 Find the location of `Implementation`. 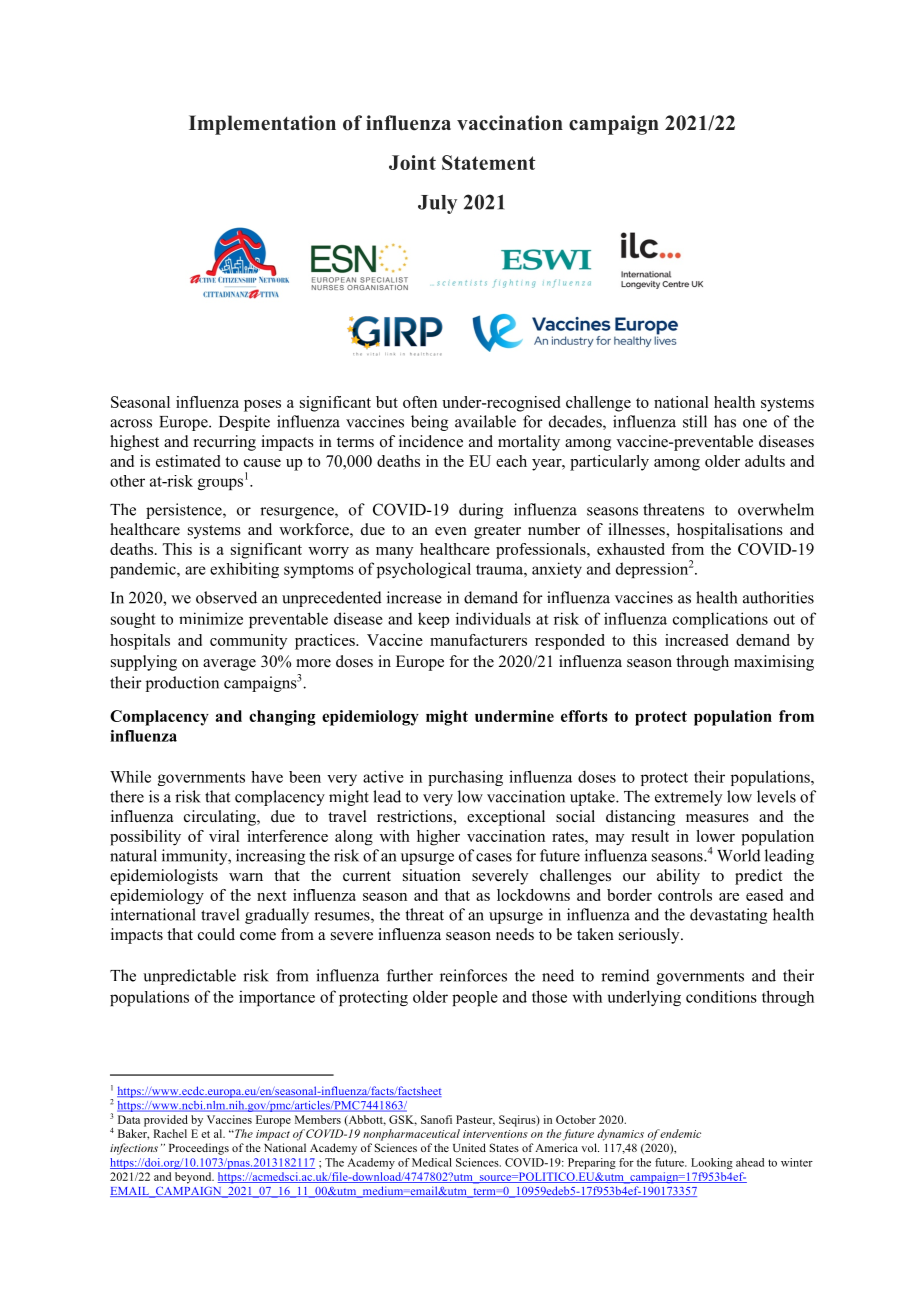

Implementation is located at coordinates (262, 125).
